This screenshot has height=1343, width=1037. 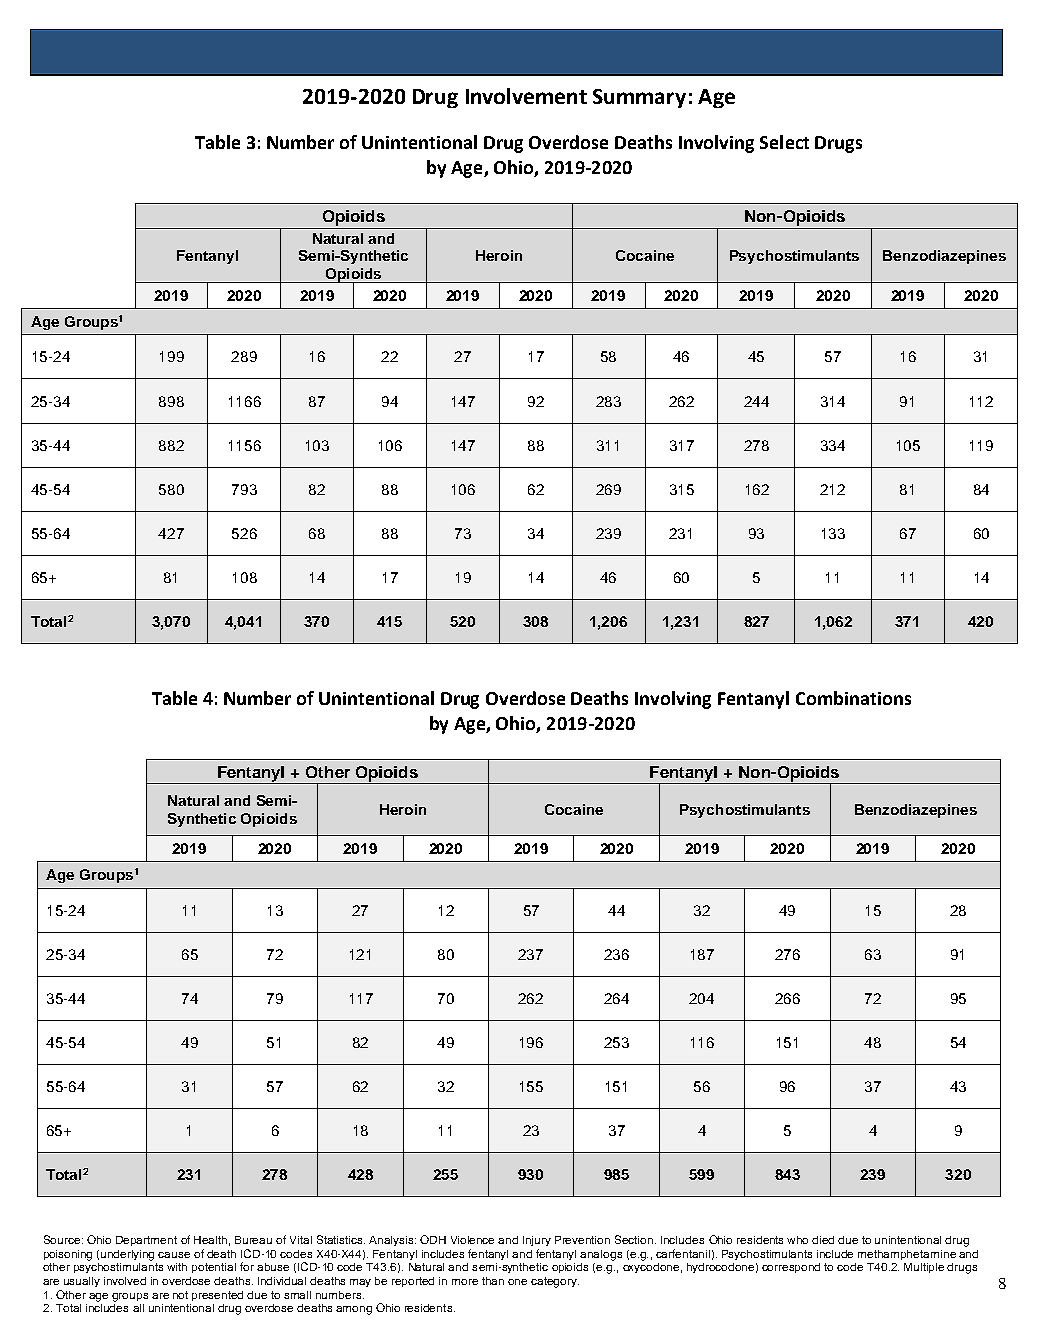 I want to click on Involvement, so click(x=526, y=96).
